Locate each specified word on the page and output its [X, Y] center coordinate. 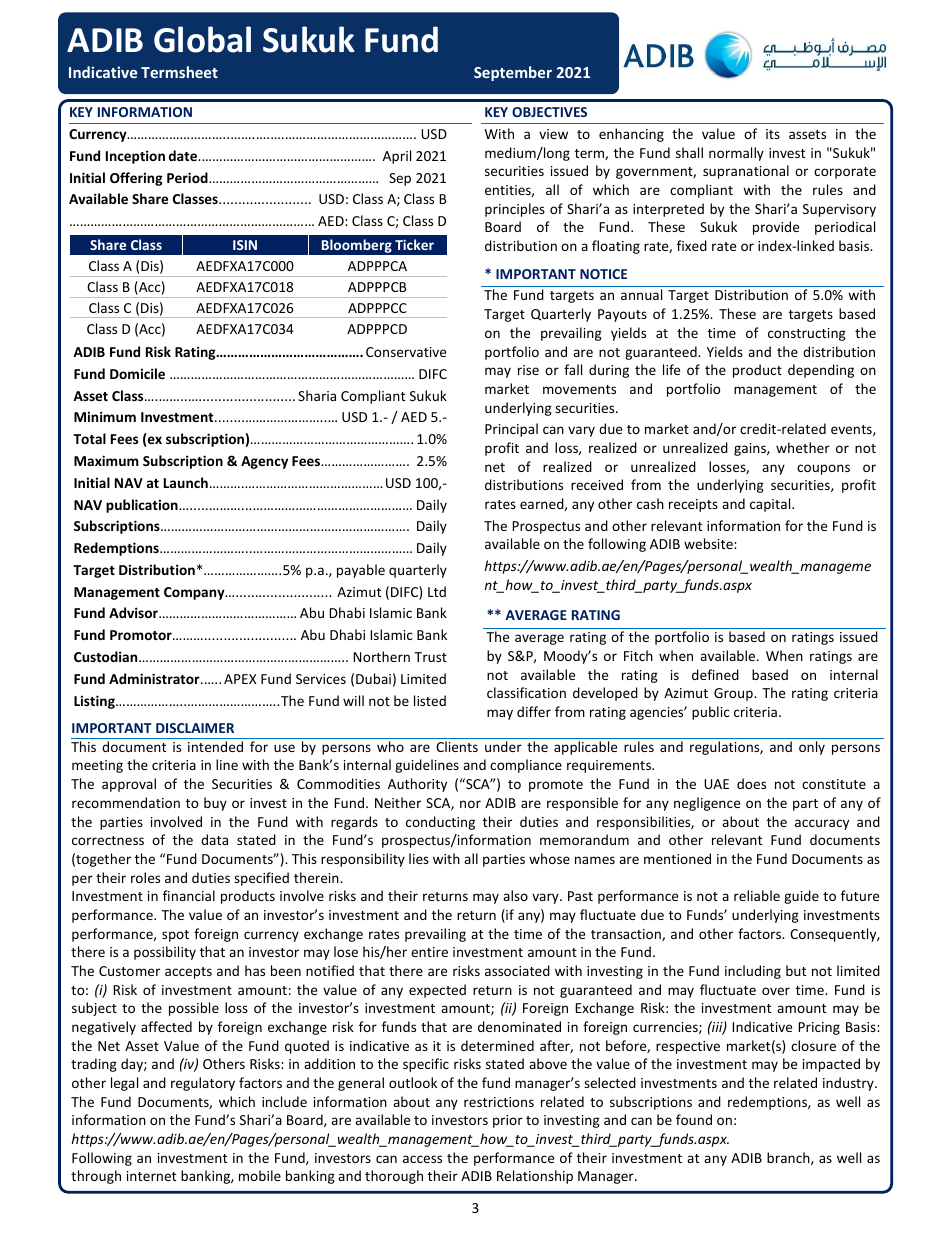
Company [195, 593]
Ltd [437, 591]
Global [202, 39]
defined [715, 674]
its [773, 134]
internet [151, 1176]
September [513, 73]
